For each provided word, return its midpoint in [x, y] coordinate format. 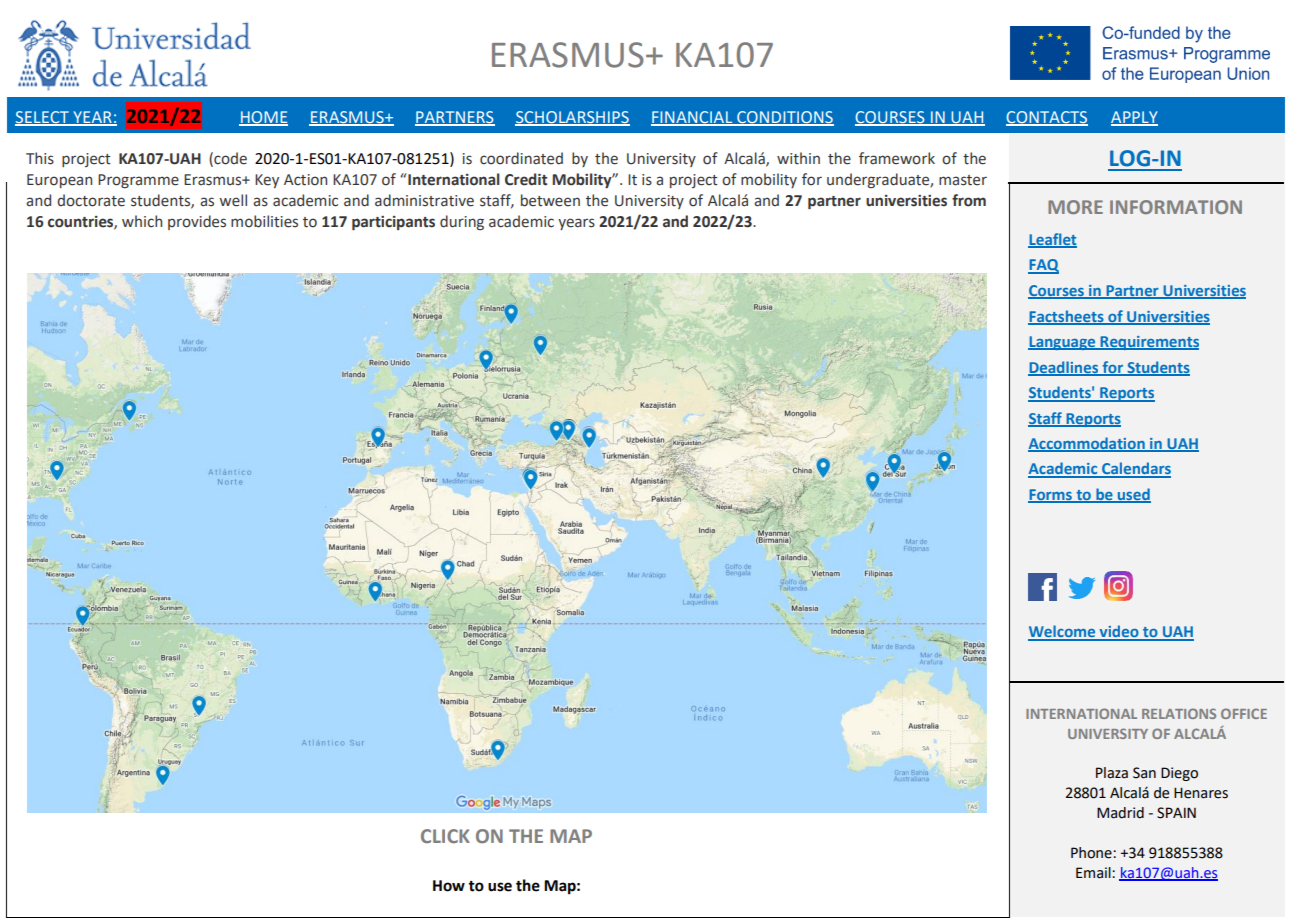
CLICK [445, 836]
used [1133, 495]
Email [1094, 873]
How [449, 886]
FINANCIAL [692, 118]
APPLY [1134, 118]
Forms [1051, 496]
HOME [263, 118]
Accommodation [1087, 444]
